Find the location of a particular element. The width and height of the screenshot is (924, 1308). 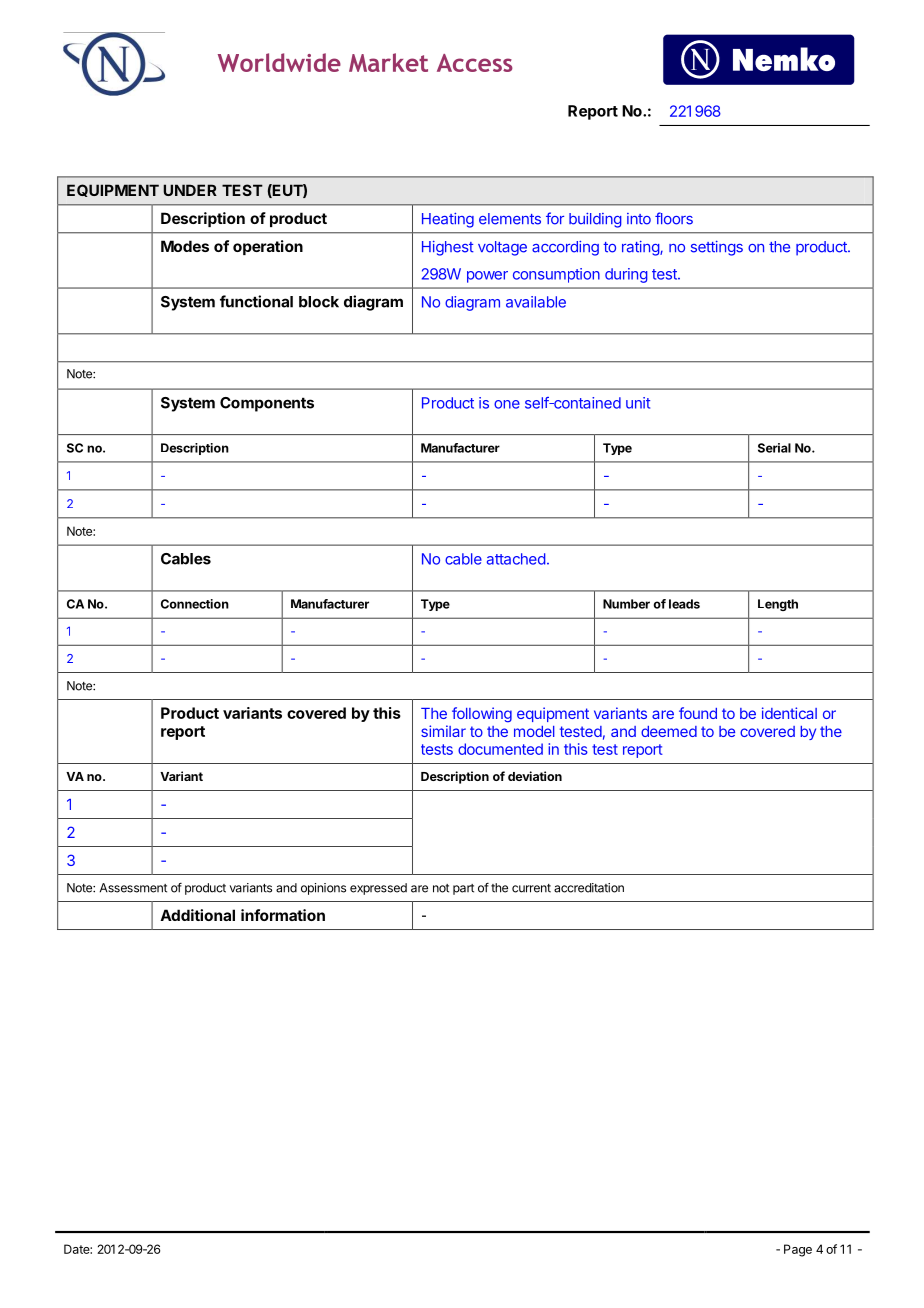

information is located at coordinates (283, 915).
